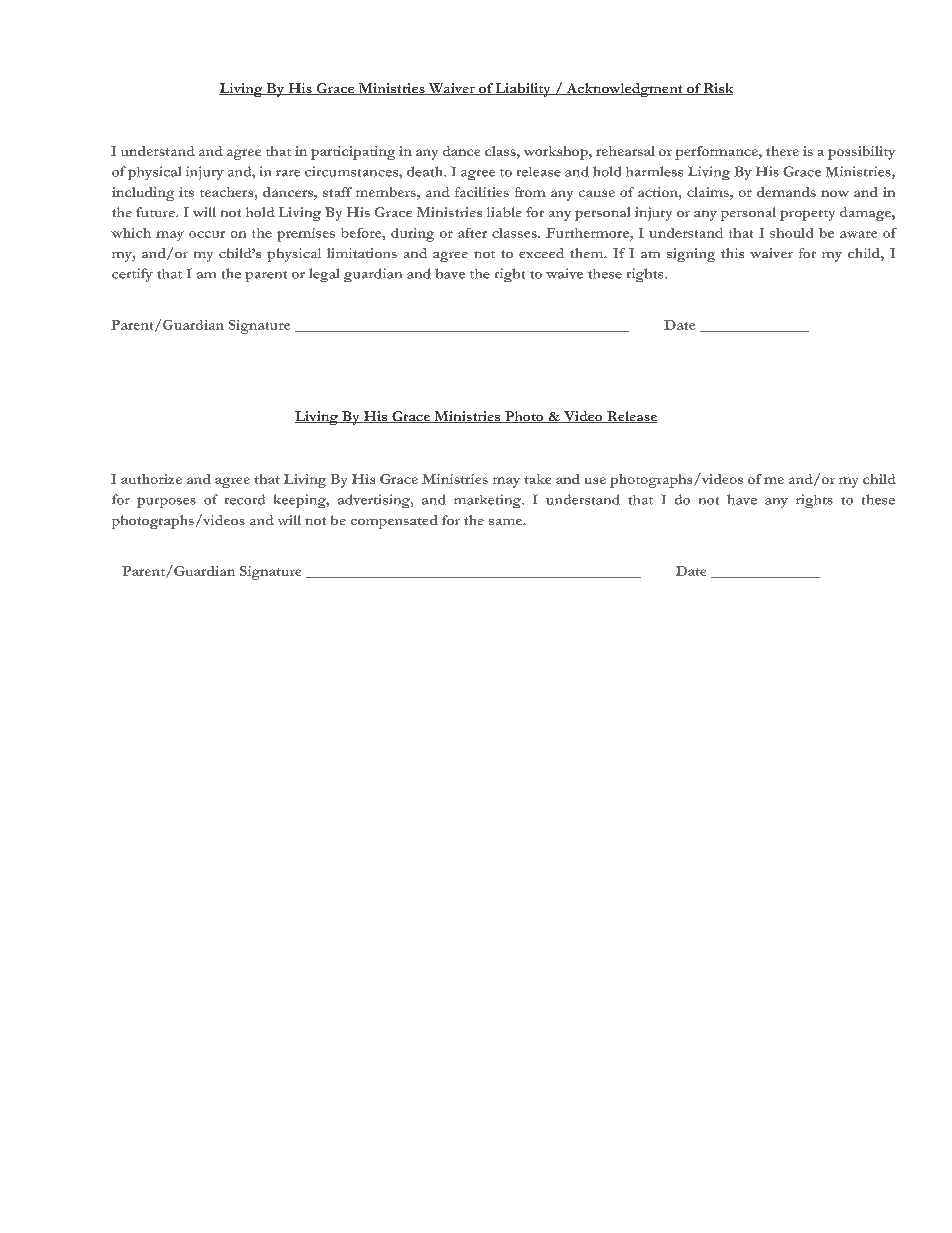  I want to click on Liability, so click(523, 90).
